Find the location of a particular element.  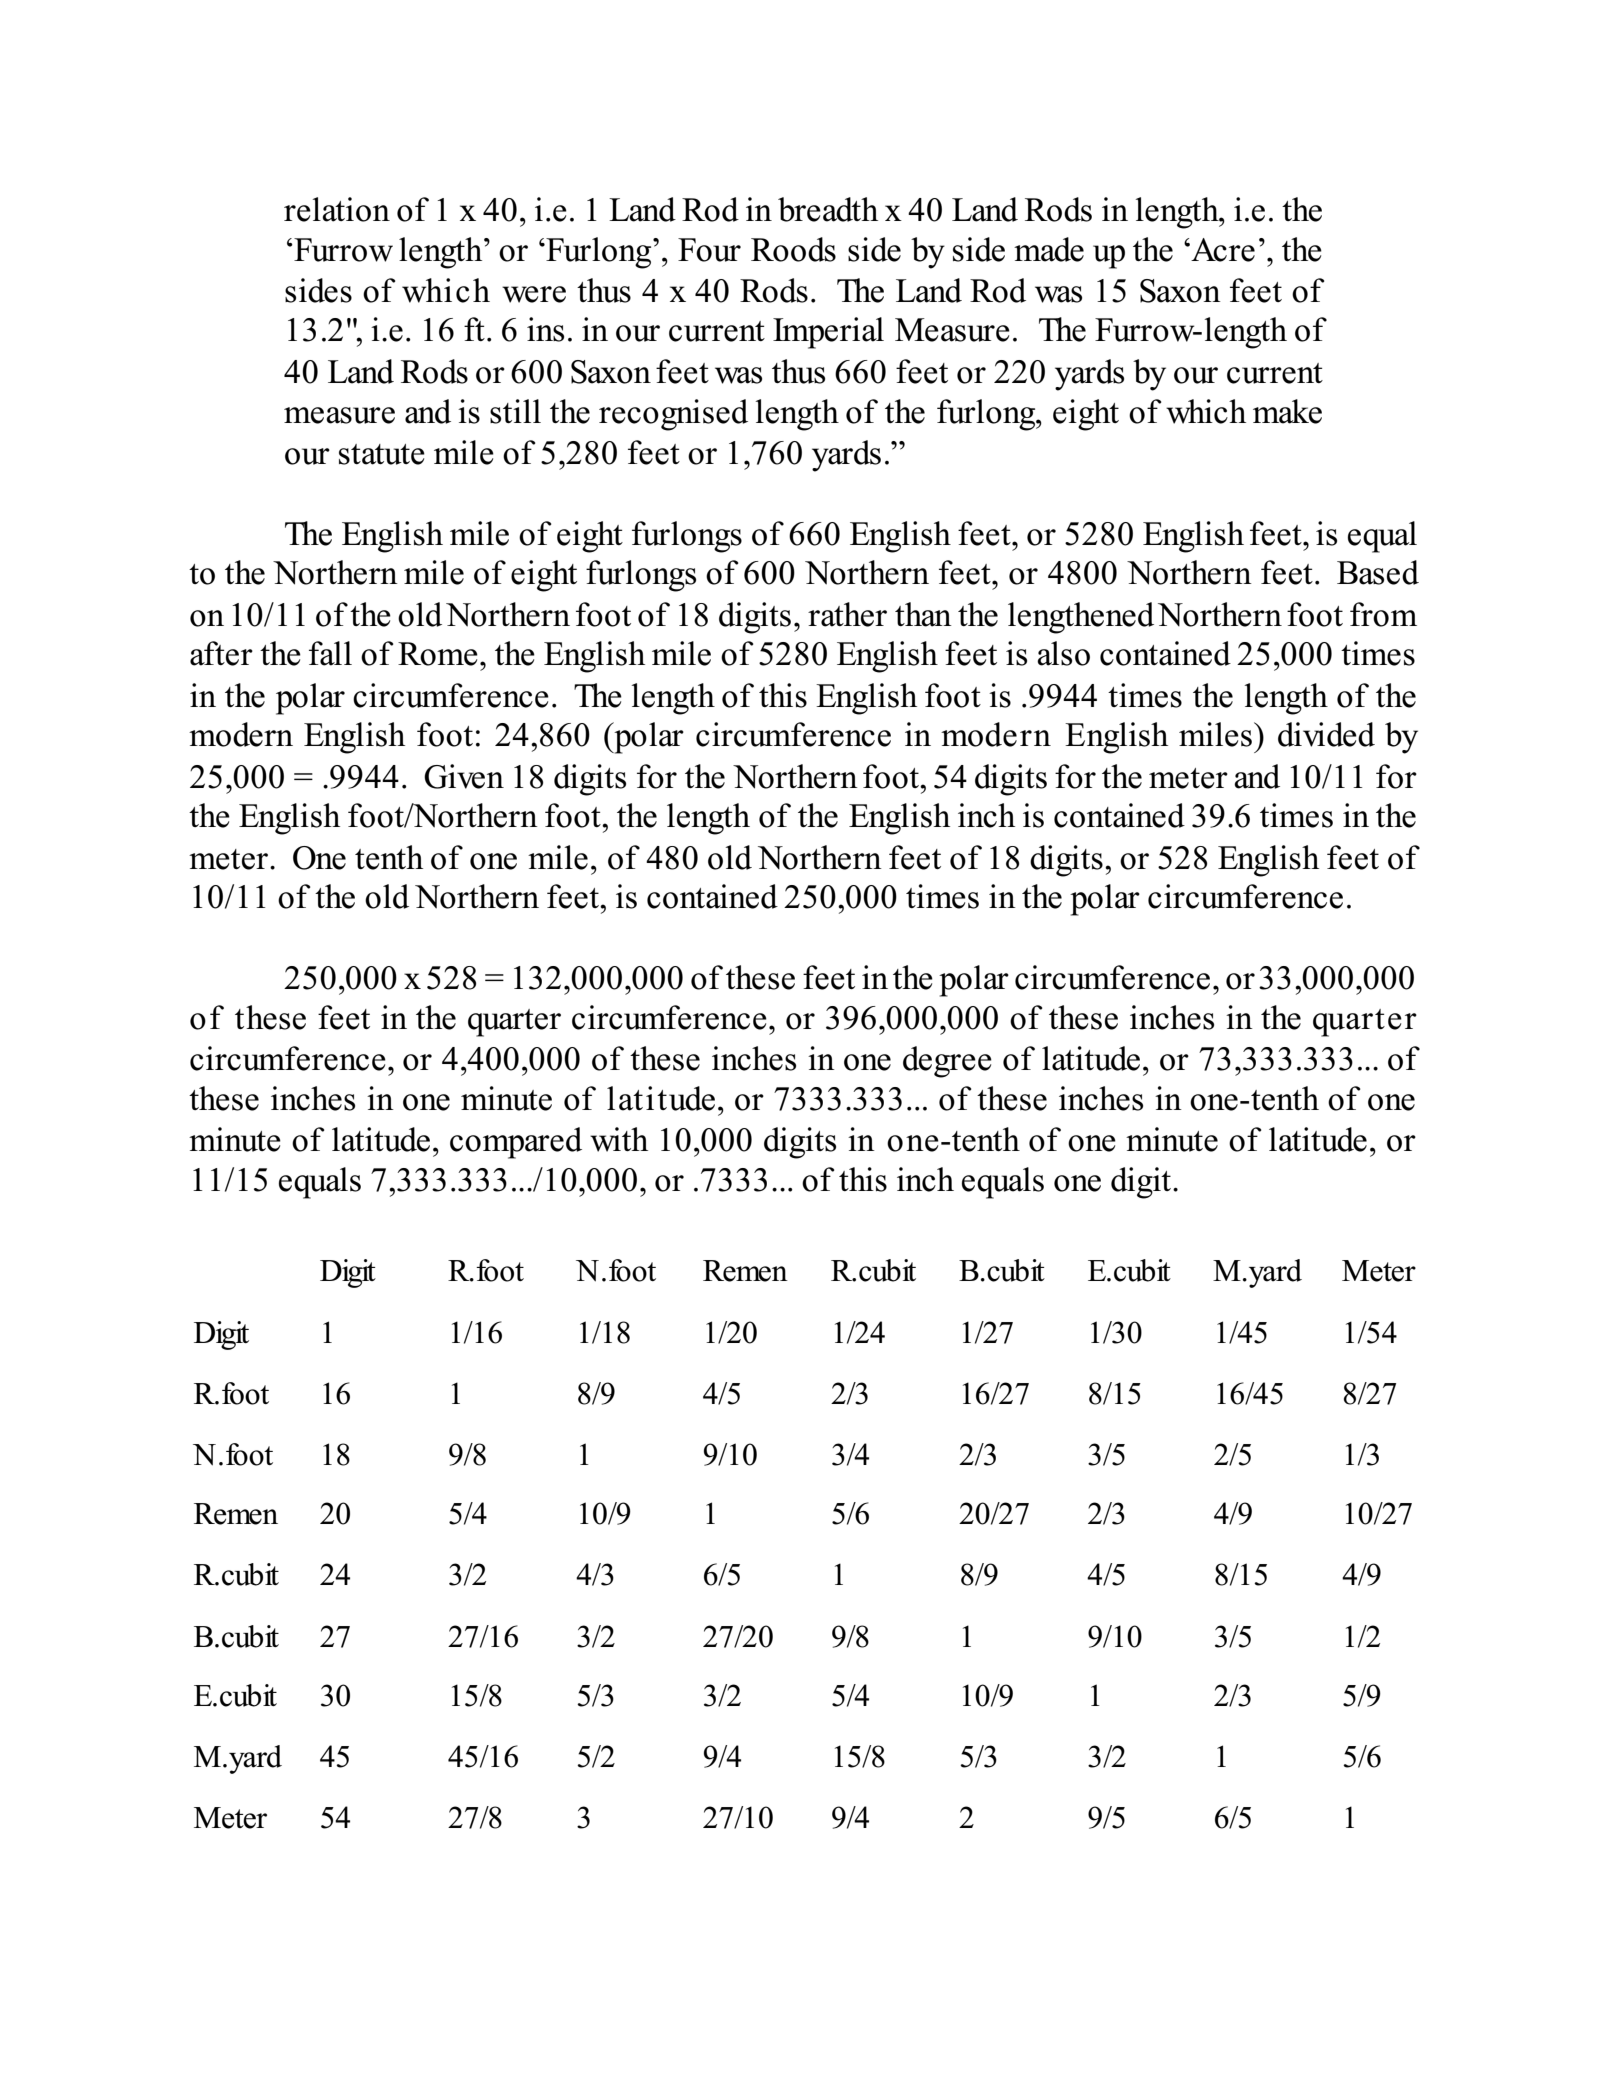

fall is located at coordinates (330, 653).
